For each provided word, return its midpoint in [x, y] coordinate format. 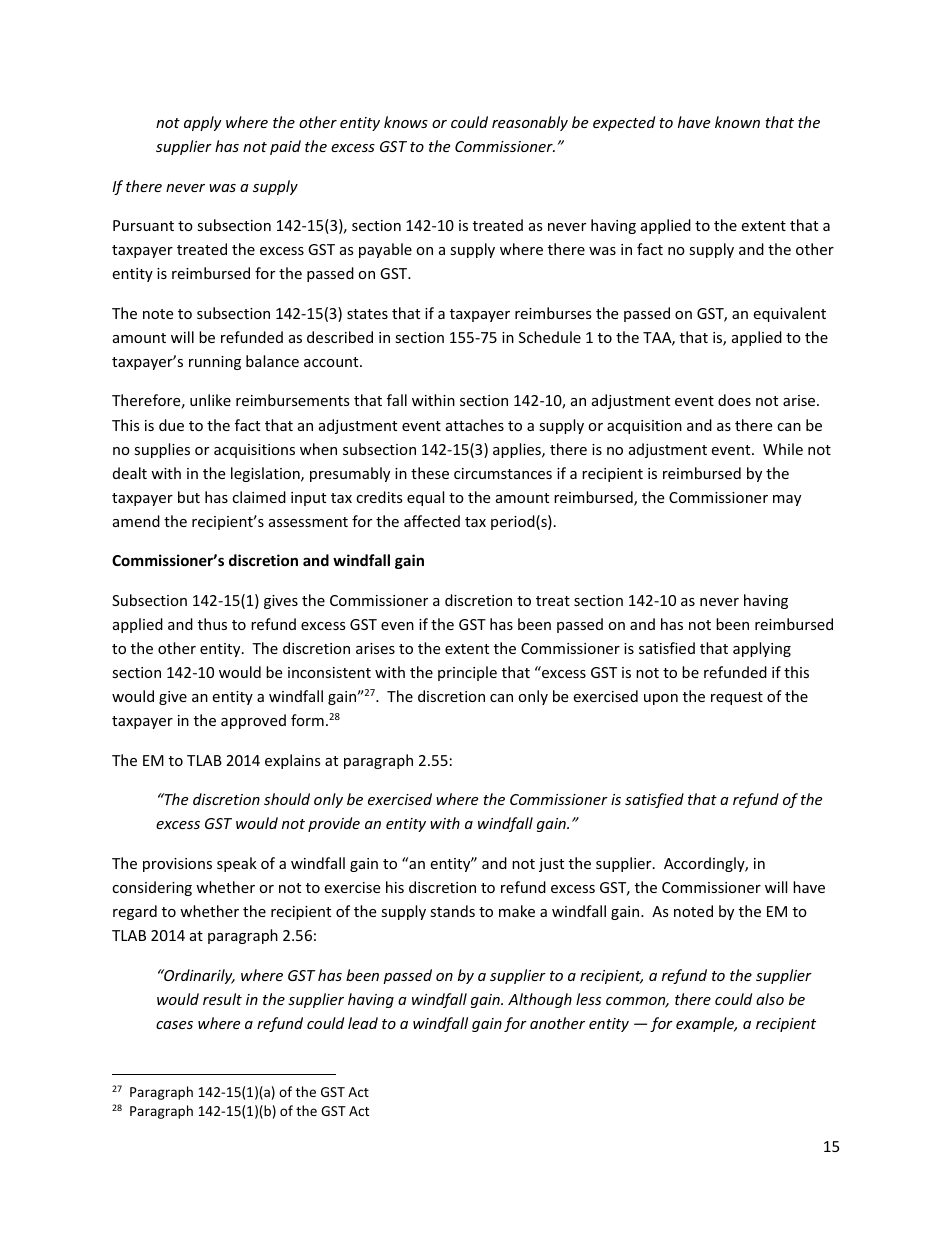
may [787, 500]
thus [212, 624]
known [737, 122]
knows [406, 122]
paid [285, 147]
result [222, 999]
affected [432, 521]
